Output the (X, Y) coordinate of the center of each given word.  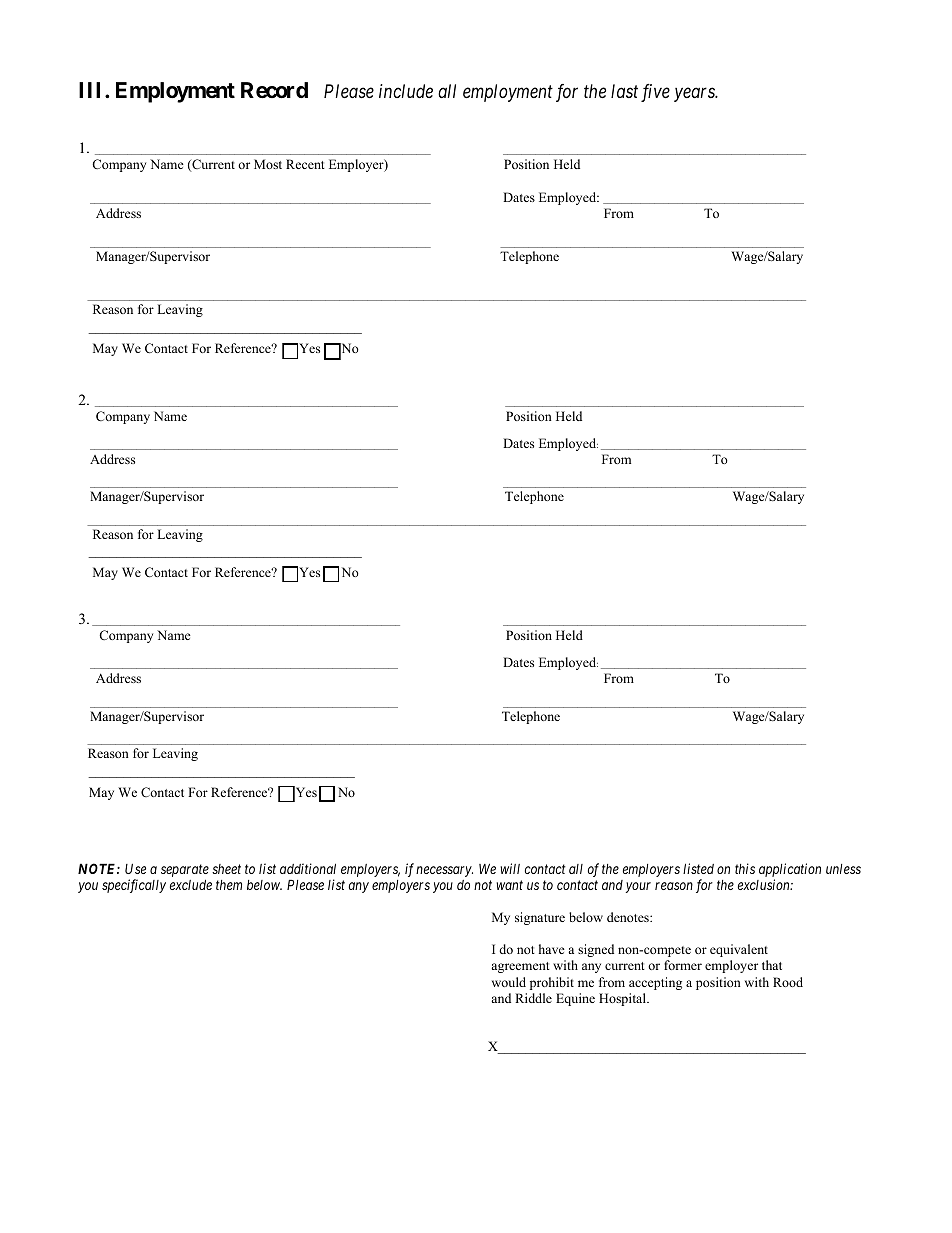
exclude (191, 884)
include (406, 91)
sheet (226, 869)
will (510, 868)
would (509, 982)
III (92, 90)
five (655, 93)
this (745, 868)
